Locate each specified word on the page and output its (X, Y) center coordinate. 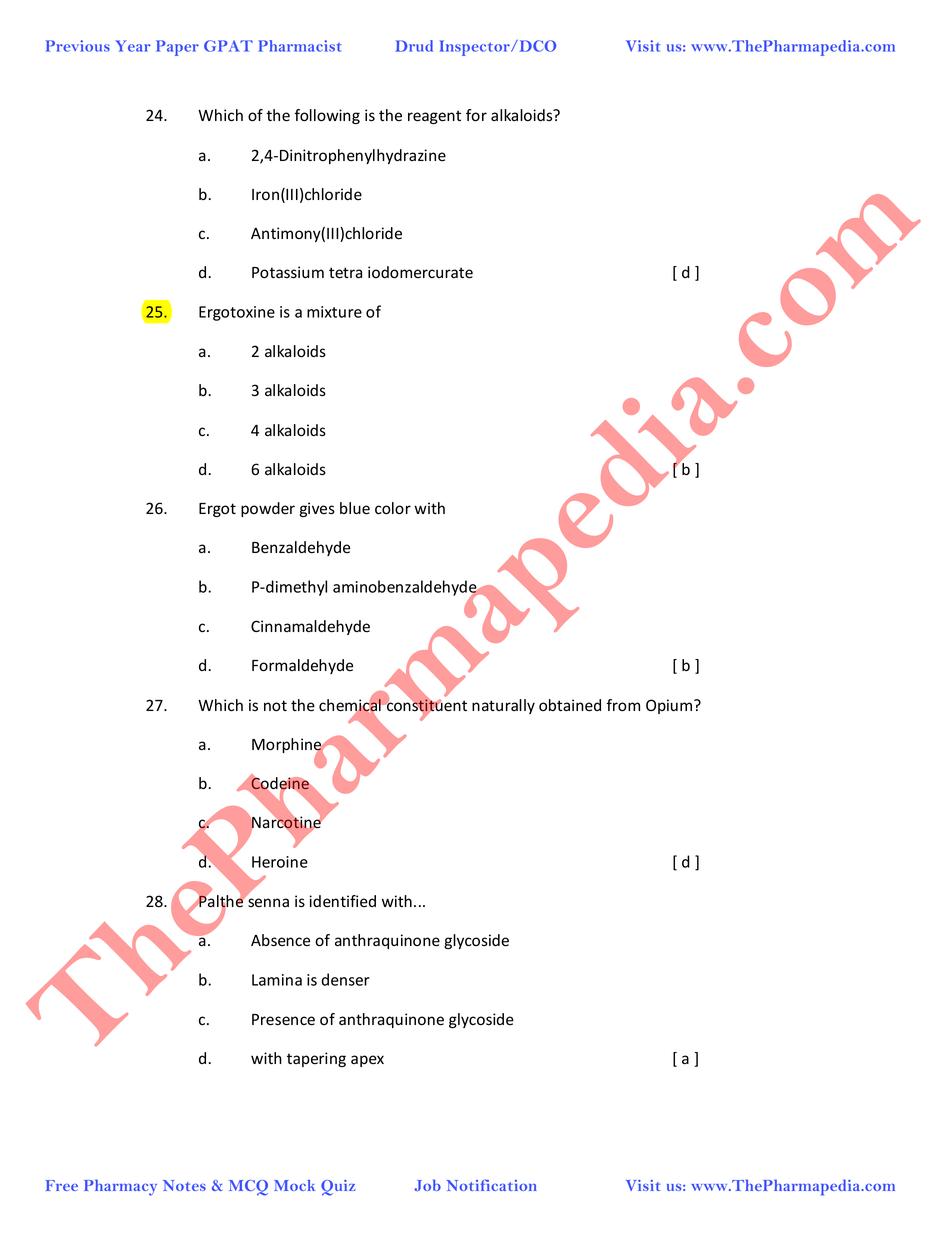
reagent (434, 117)
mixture (334, 312)
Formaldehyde (302, 666)
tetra (345, 273)
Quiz (338, 1188)
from (623, 705)
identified (342, 901)
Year (133, 46)
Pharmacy (120, 1187)
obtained (570, 705)
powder (268, 509)
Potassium (288, 272)
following (327, 116)
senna (268, 903)
